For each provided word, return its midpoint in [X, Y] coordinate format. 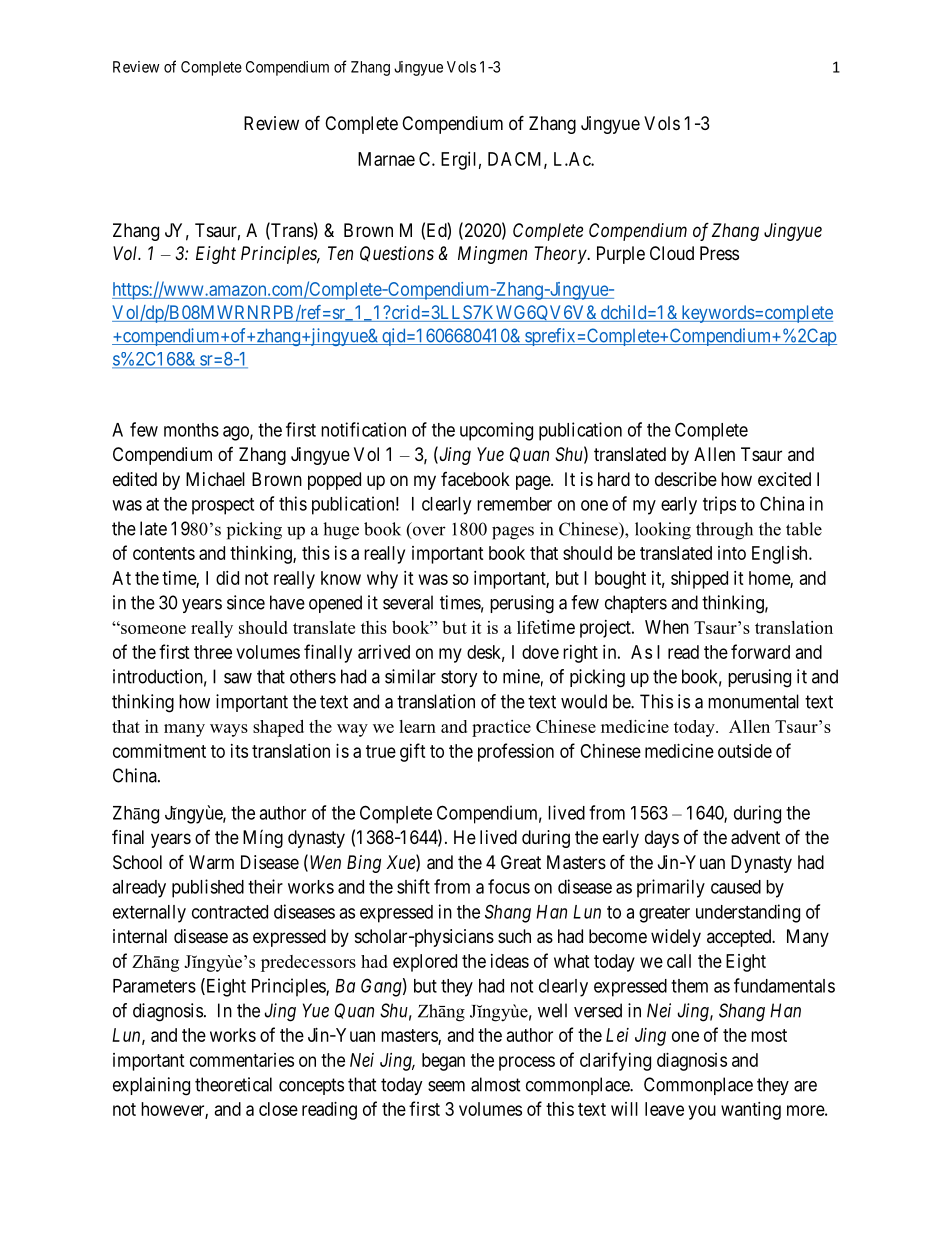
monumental [753, 701]
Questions [397, 254]
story [459, 678]
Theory [561, 255]
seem [446, 1086]
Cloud [672, 253]
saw [238, 678]
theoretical [233, 1084]
